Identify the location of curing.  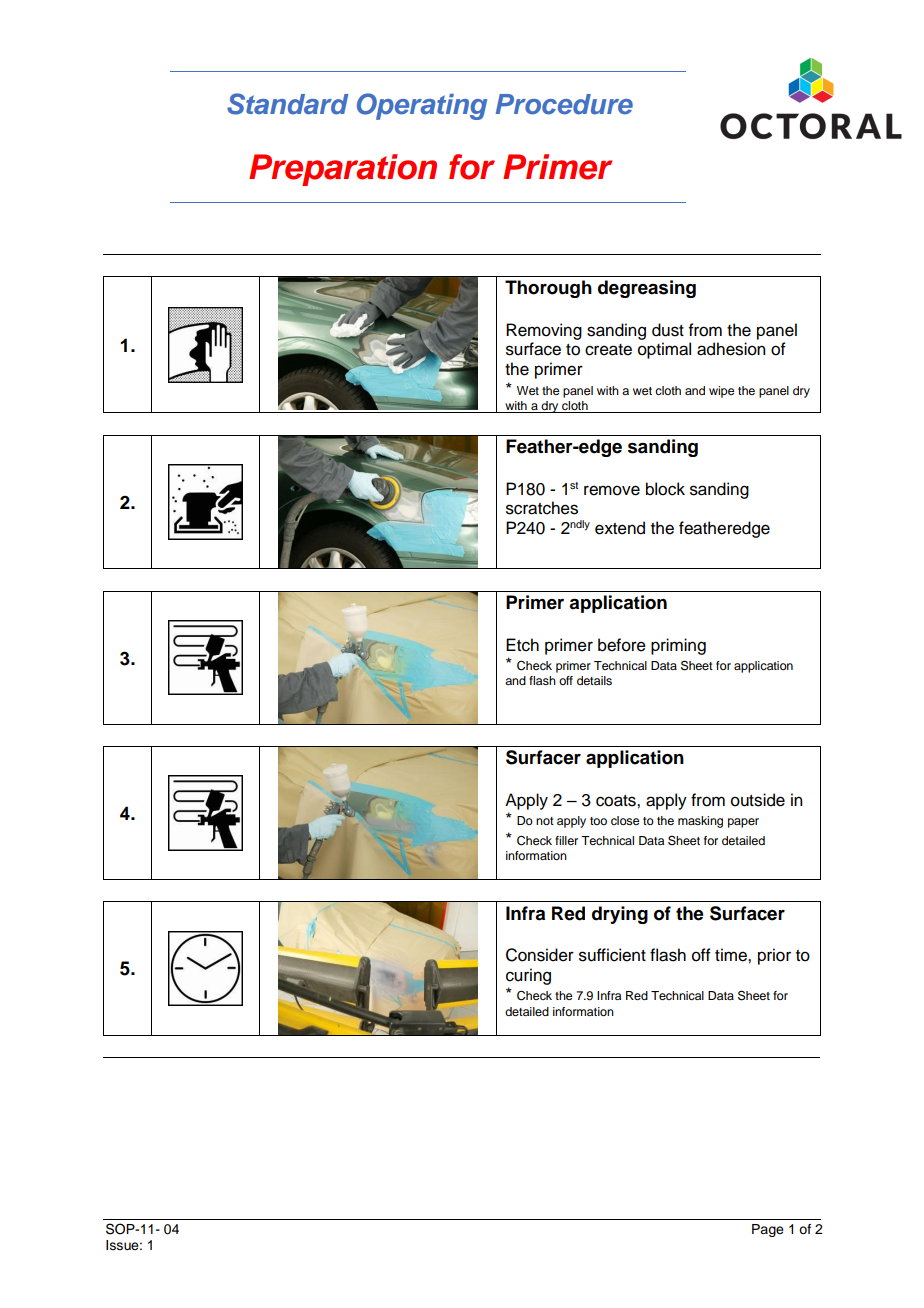
(528, 976).
